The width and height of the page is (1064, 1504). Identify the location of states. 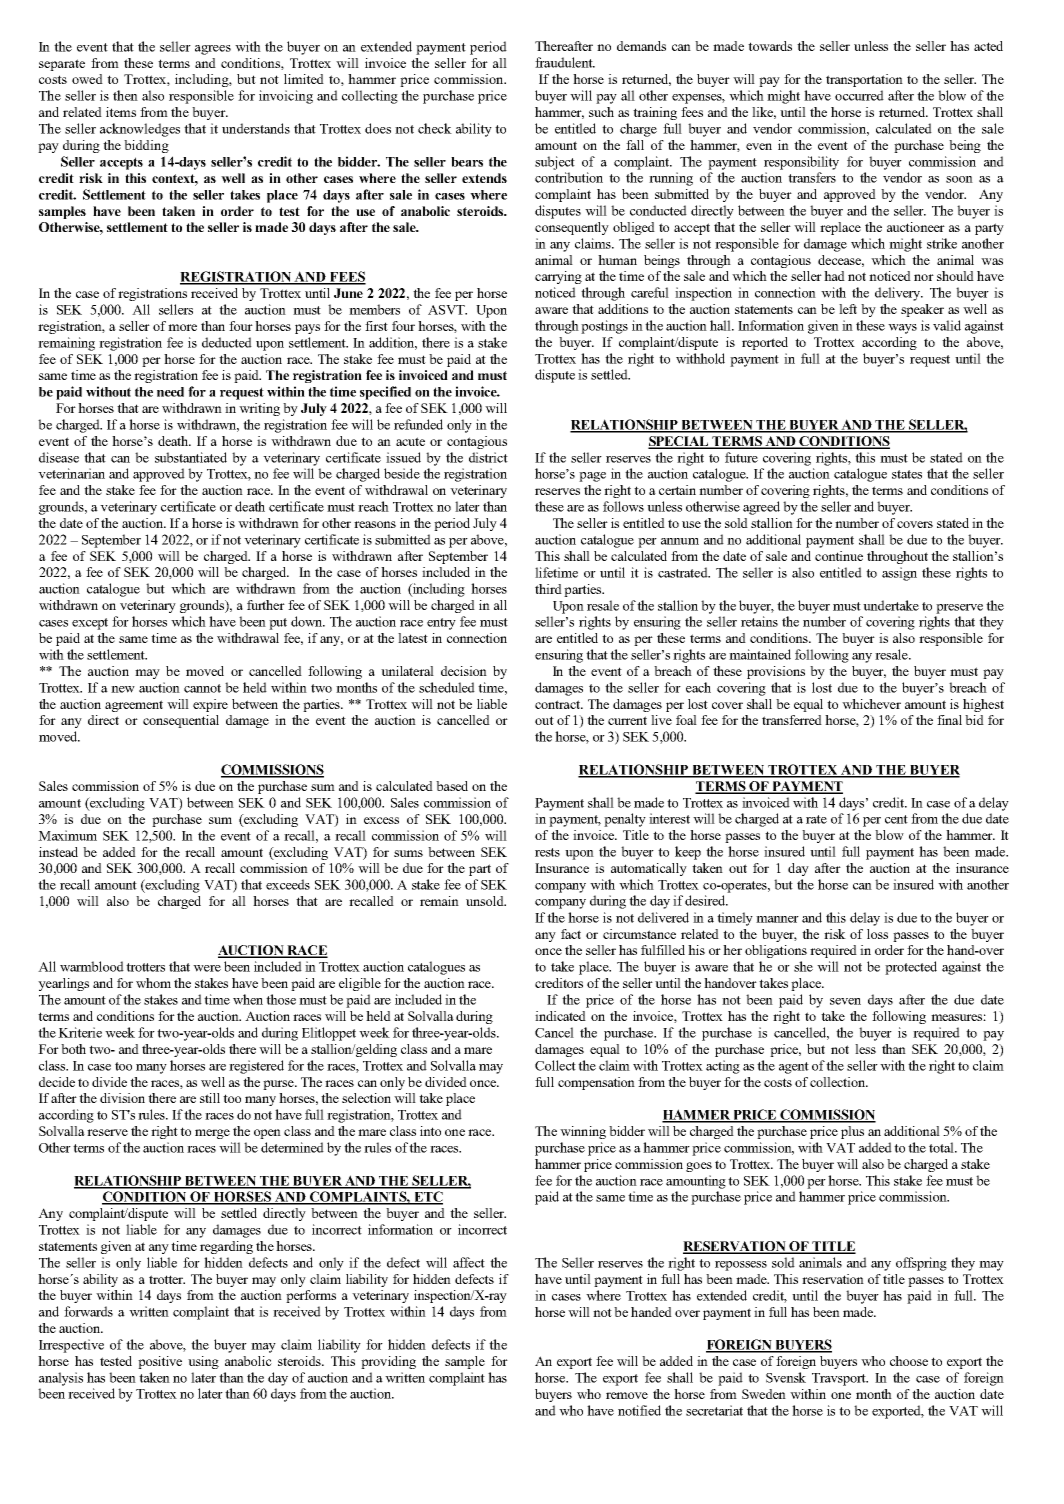
(907, 474).
